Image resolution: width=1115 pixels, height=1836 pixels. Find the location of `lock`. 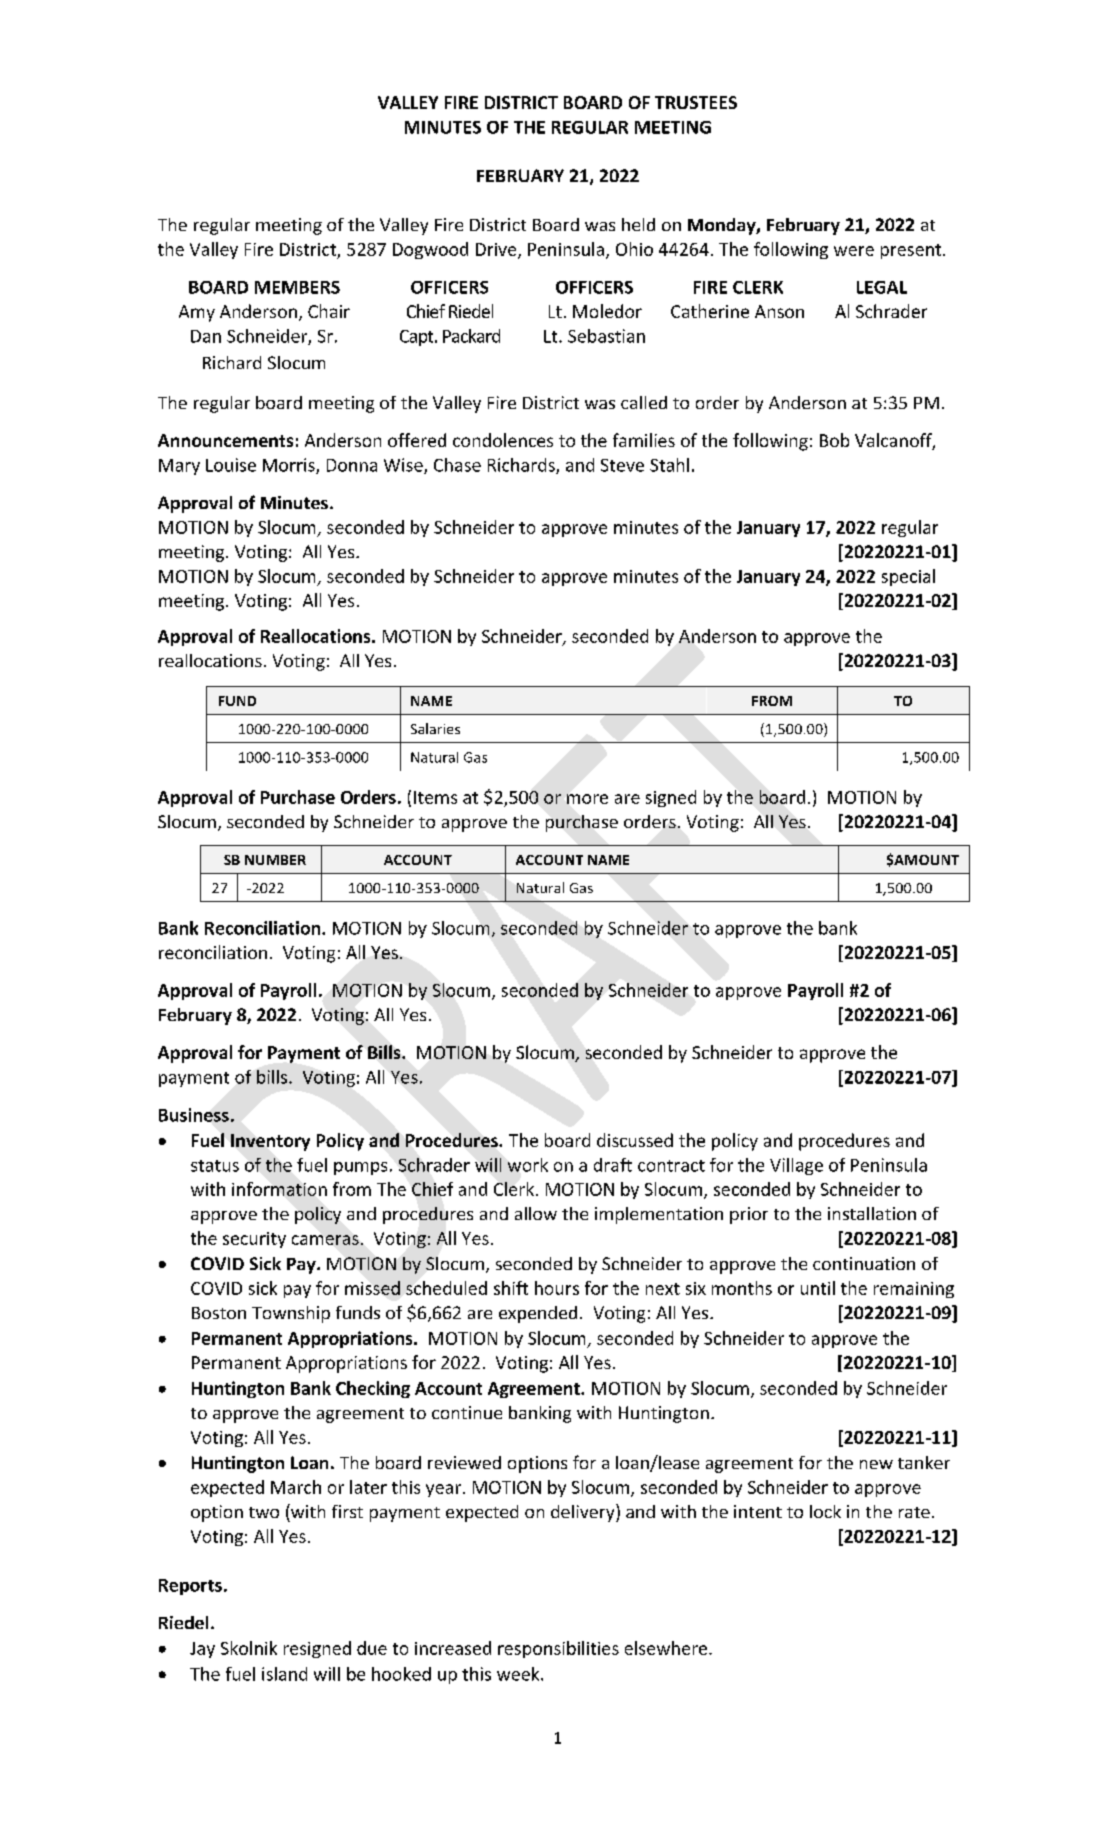

lock is located at coordinates (825, 1511).
